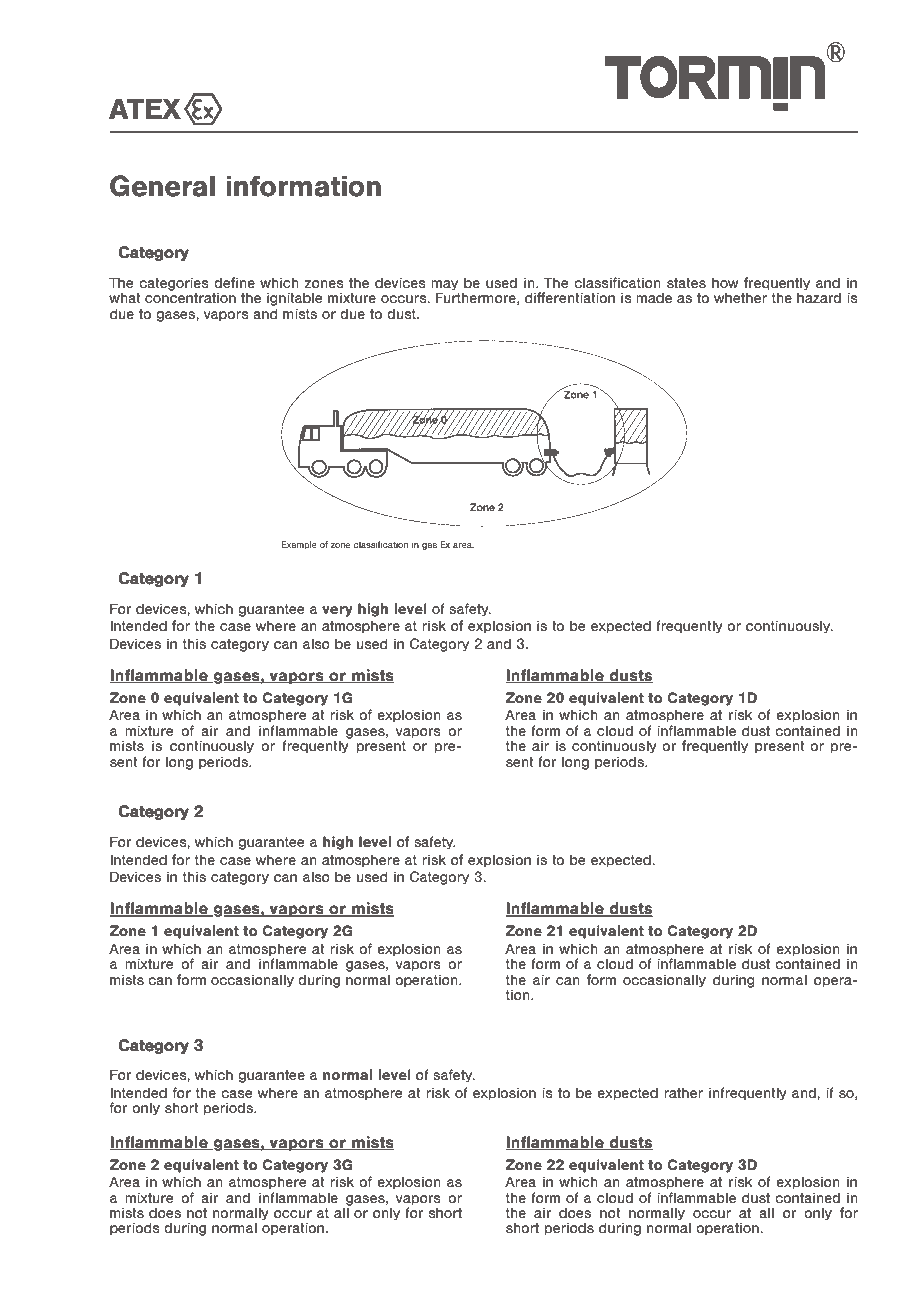  I want to click on made, so click(654, 297).
